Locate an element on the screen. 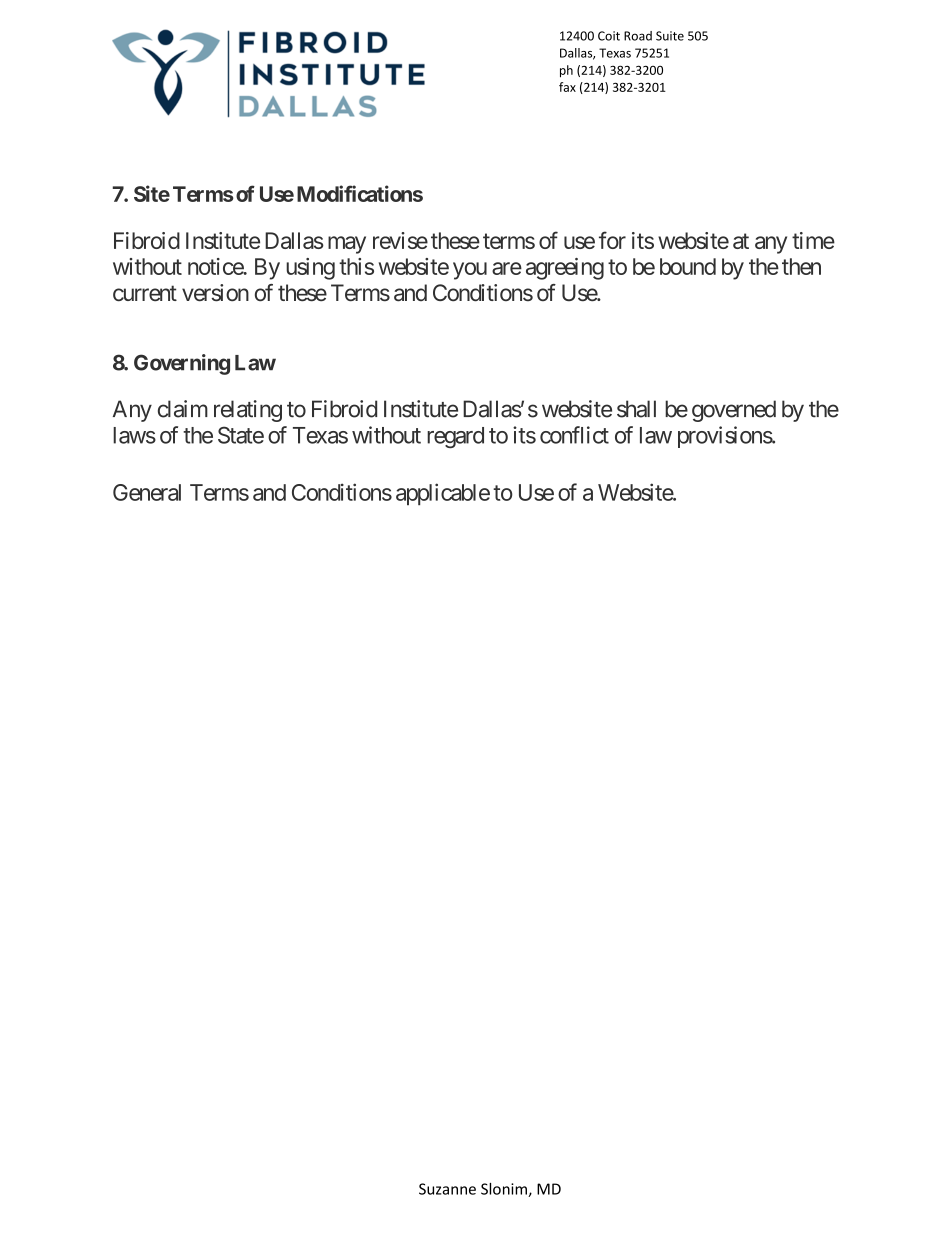  regard is located at coordinates (455, 437).
